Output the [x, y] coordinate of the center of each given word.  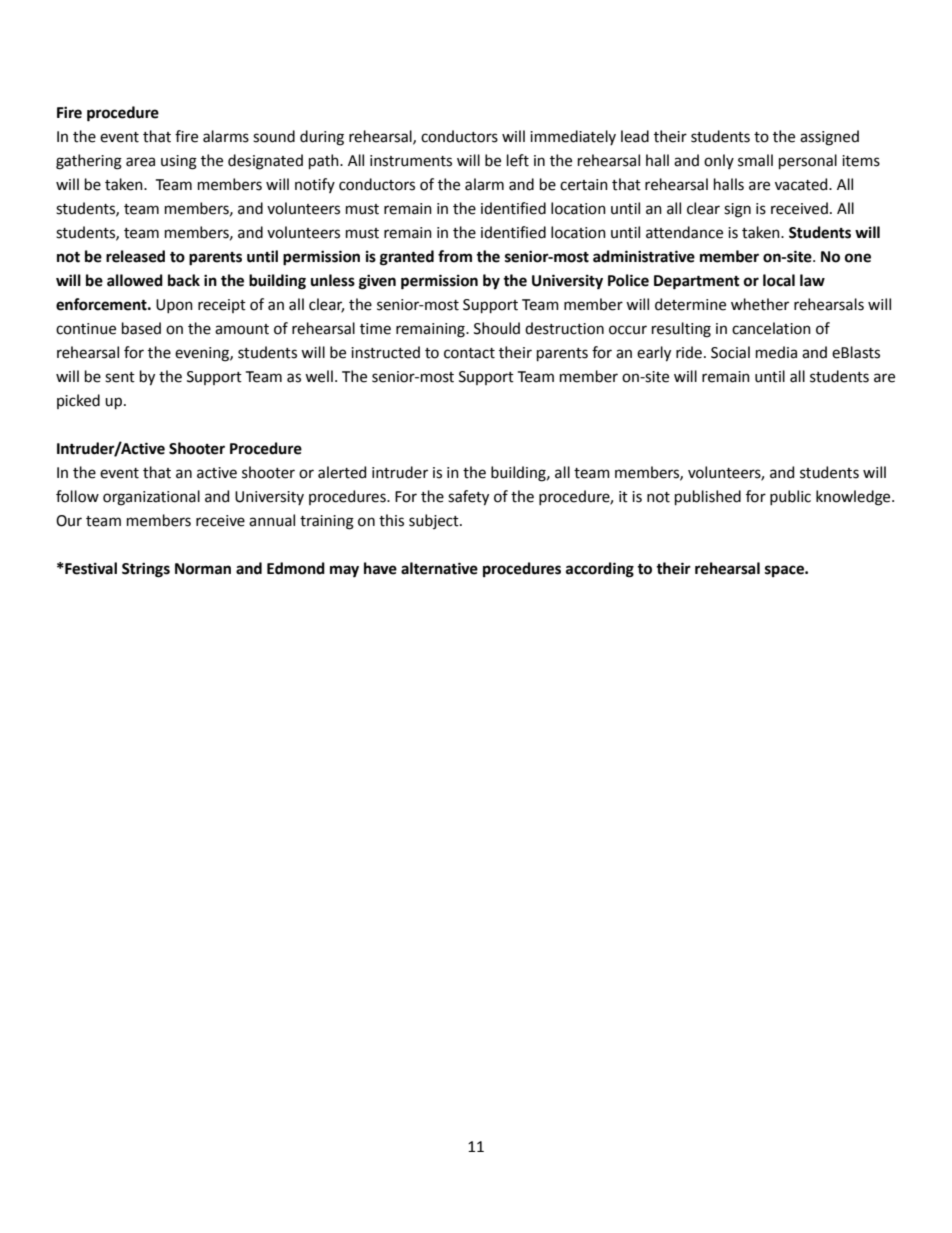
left [518, 160]
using [179, 162]
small [755, 160]
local [779, 280]
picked [78, 401]
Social [730, 352]
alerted [342, 472]
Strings [146, 570]
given [377, 282]
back [184, 280]
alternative [439, 568]
